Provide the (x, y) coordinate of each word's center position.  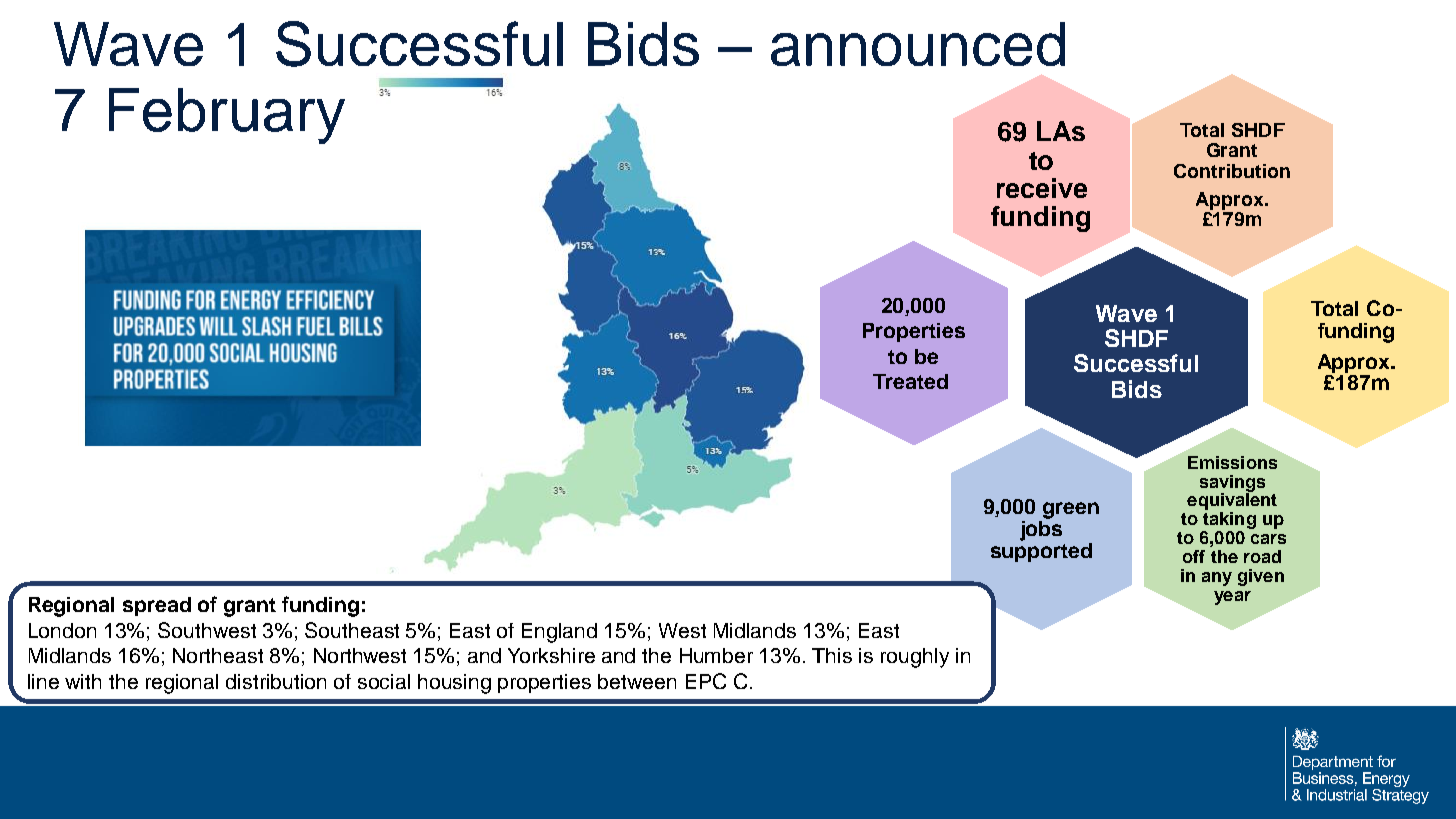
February (227, 116)
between (637, 681)
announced (918, 44)
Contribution (1232, 171)
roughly (915, 658)
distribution (276, 681)
